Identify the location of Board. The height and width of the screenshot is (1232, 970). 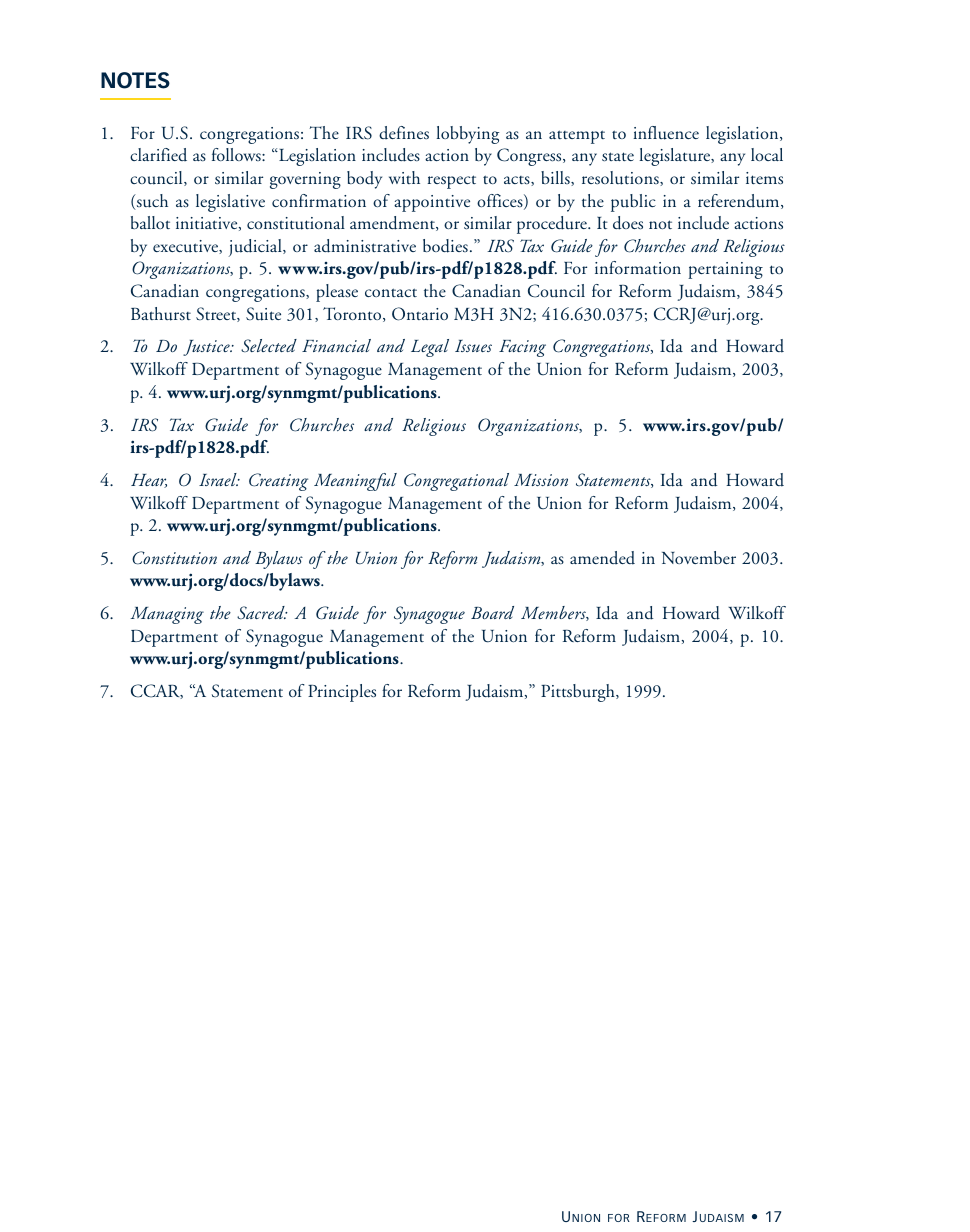
(492, 612).
